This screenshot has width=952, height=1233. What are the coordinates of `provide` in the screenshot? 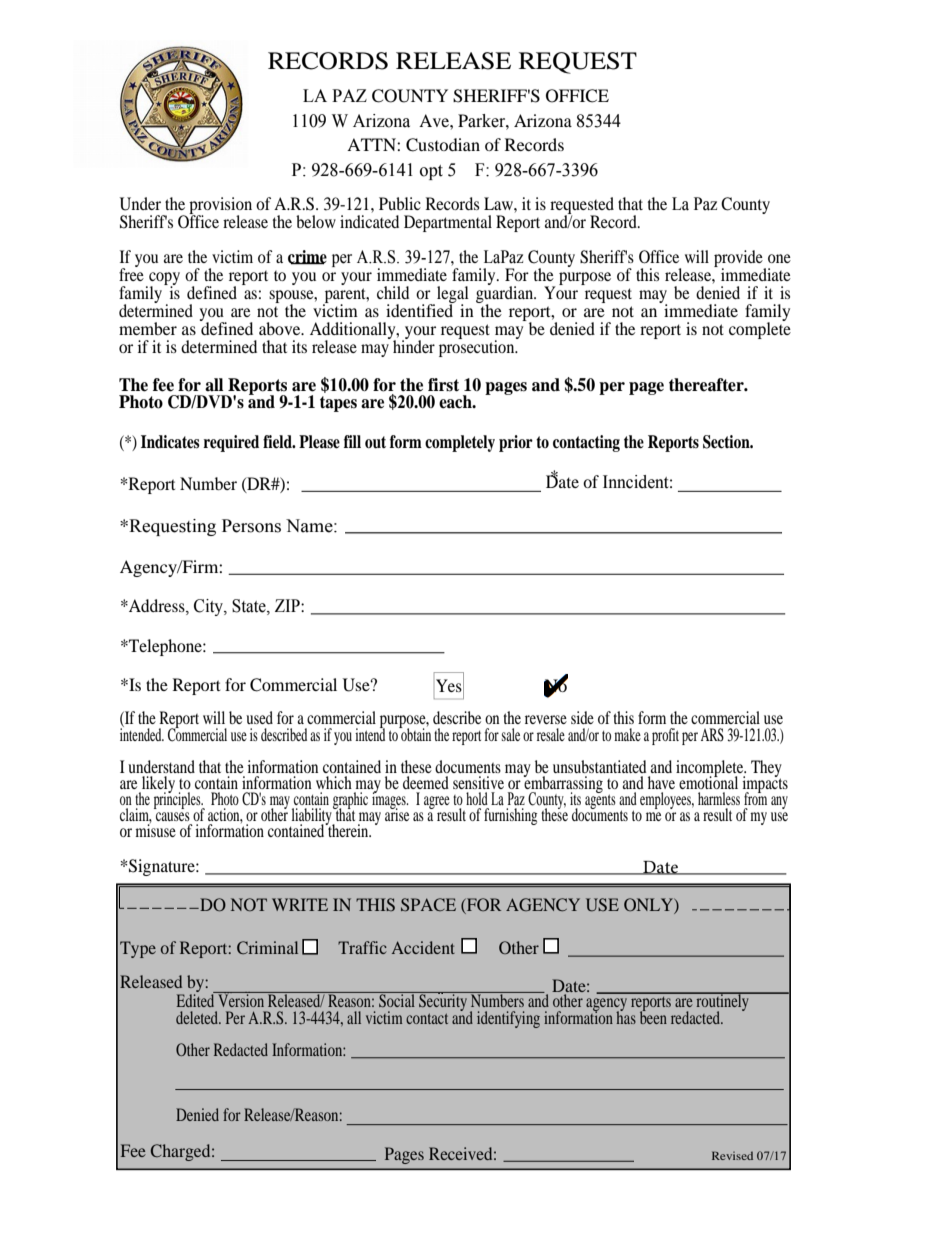 It's located at (739, 259).
